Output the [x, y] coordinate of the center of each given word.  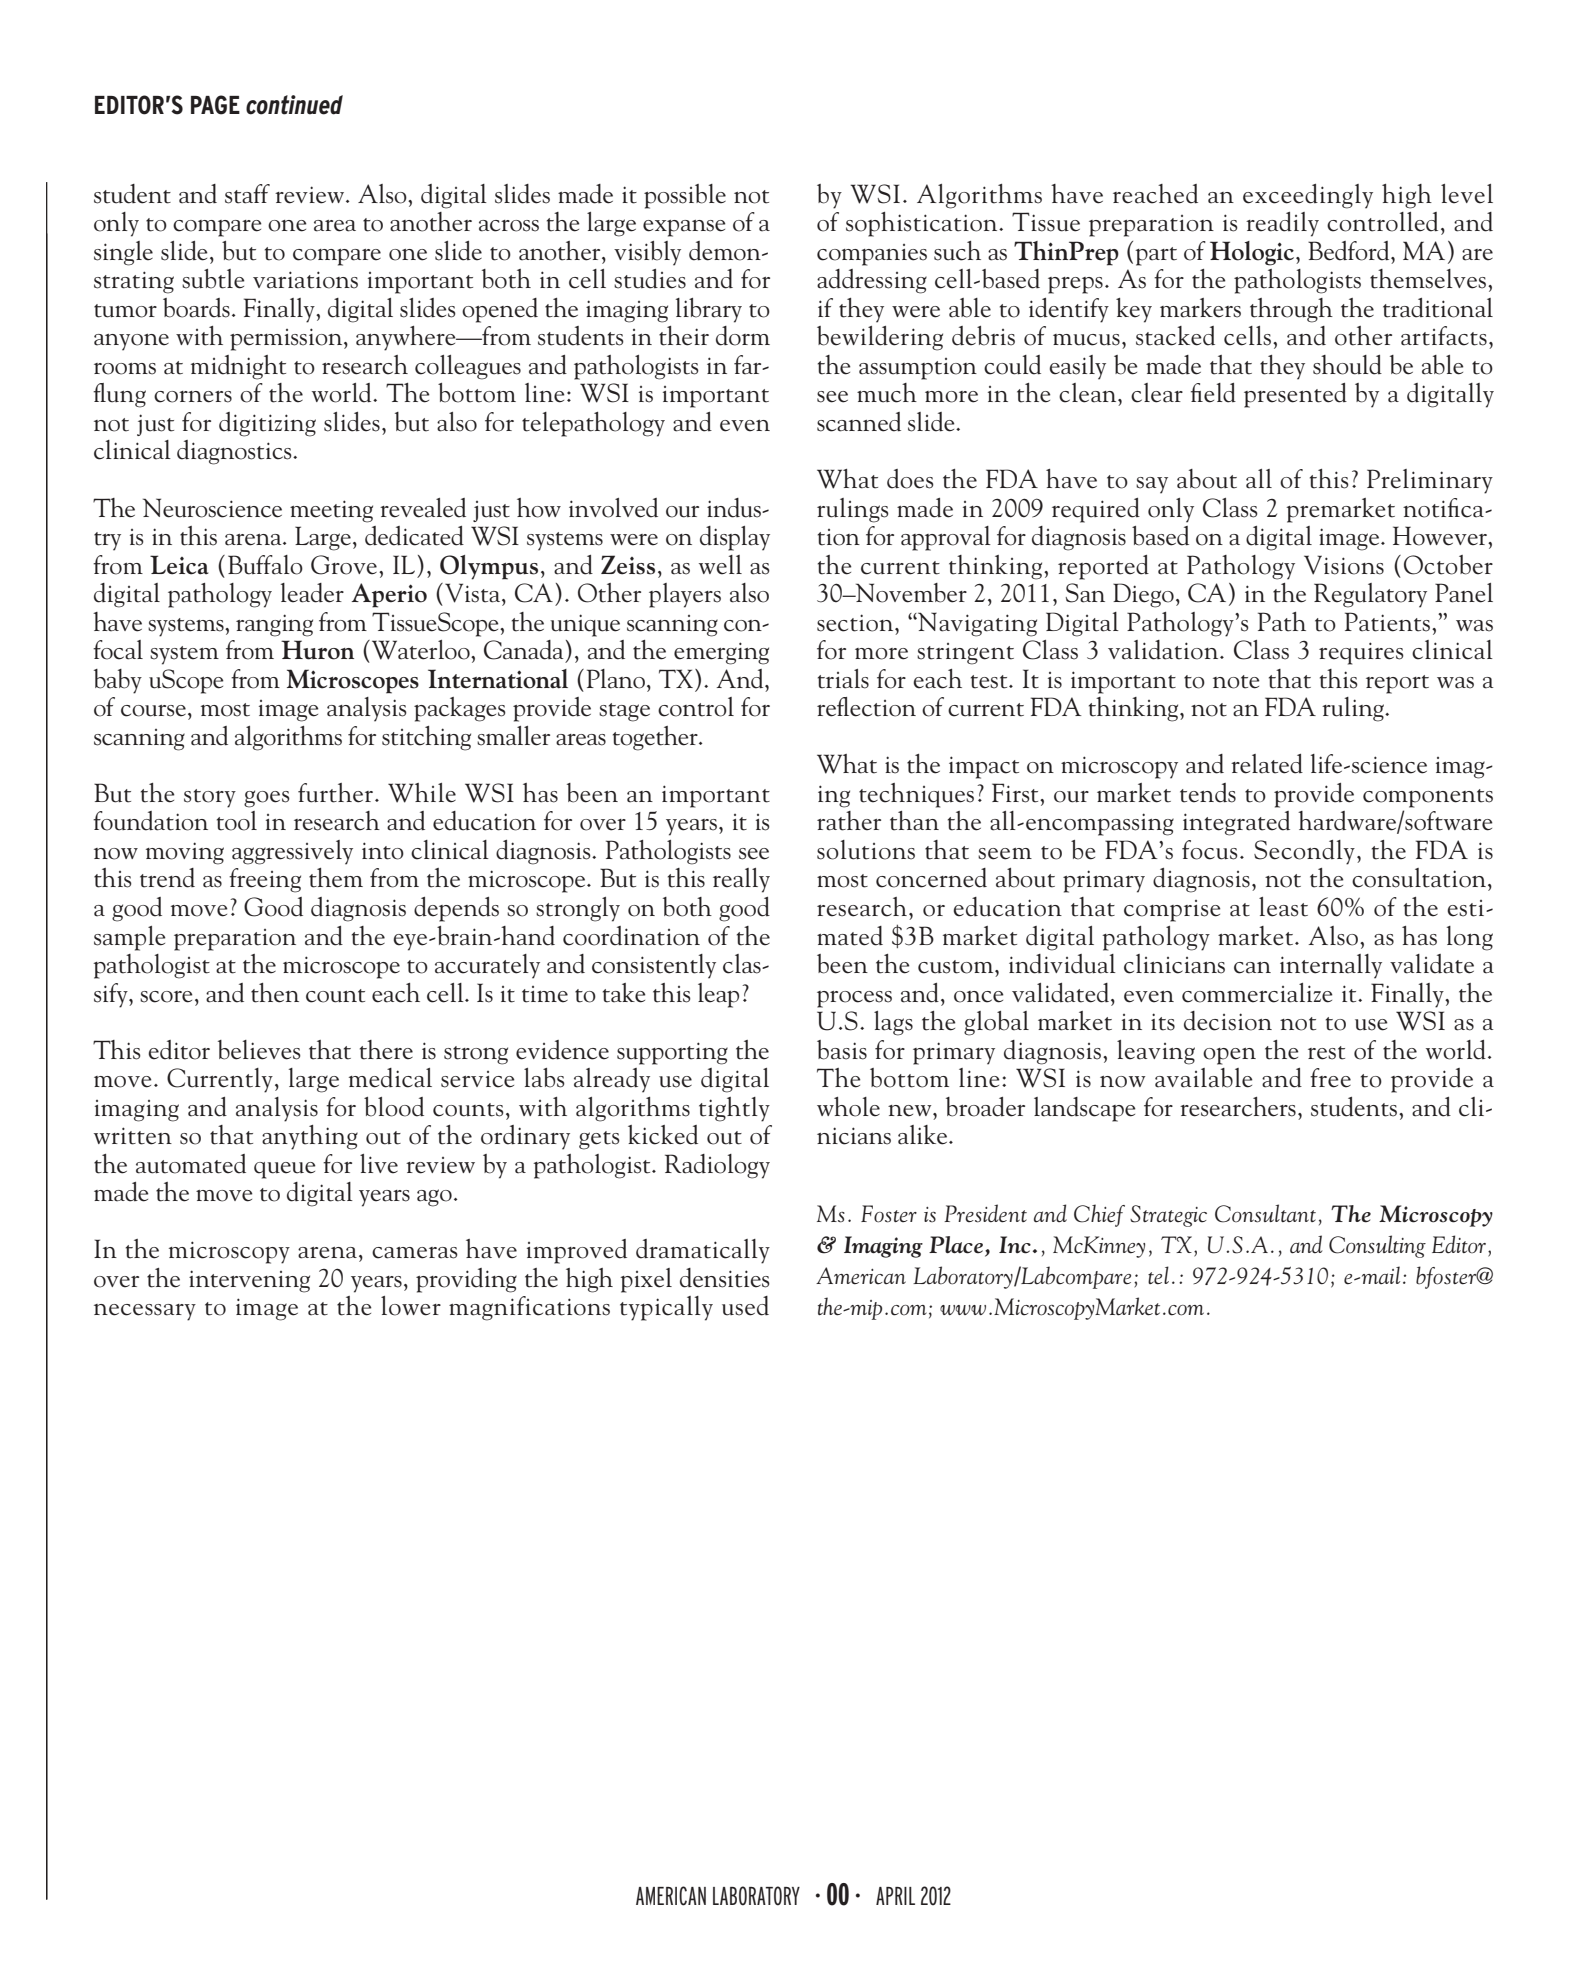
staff [247, 194]
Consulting [1377, 1246]
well [720, 565]
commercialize [1257, 993]
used [745, 1306]
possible [685, 196]
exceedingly [1308, 196]
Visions [1344, 565]
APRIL [895, 1896]
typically [666, 1308]
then [275, 993]
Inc [1015, 1245]
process [854, 999]
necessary [145, 1312]
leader [312, 593]
